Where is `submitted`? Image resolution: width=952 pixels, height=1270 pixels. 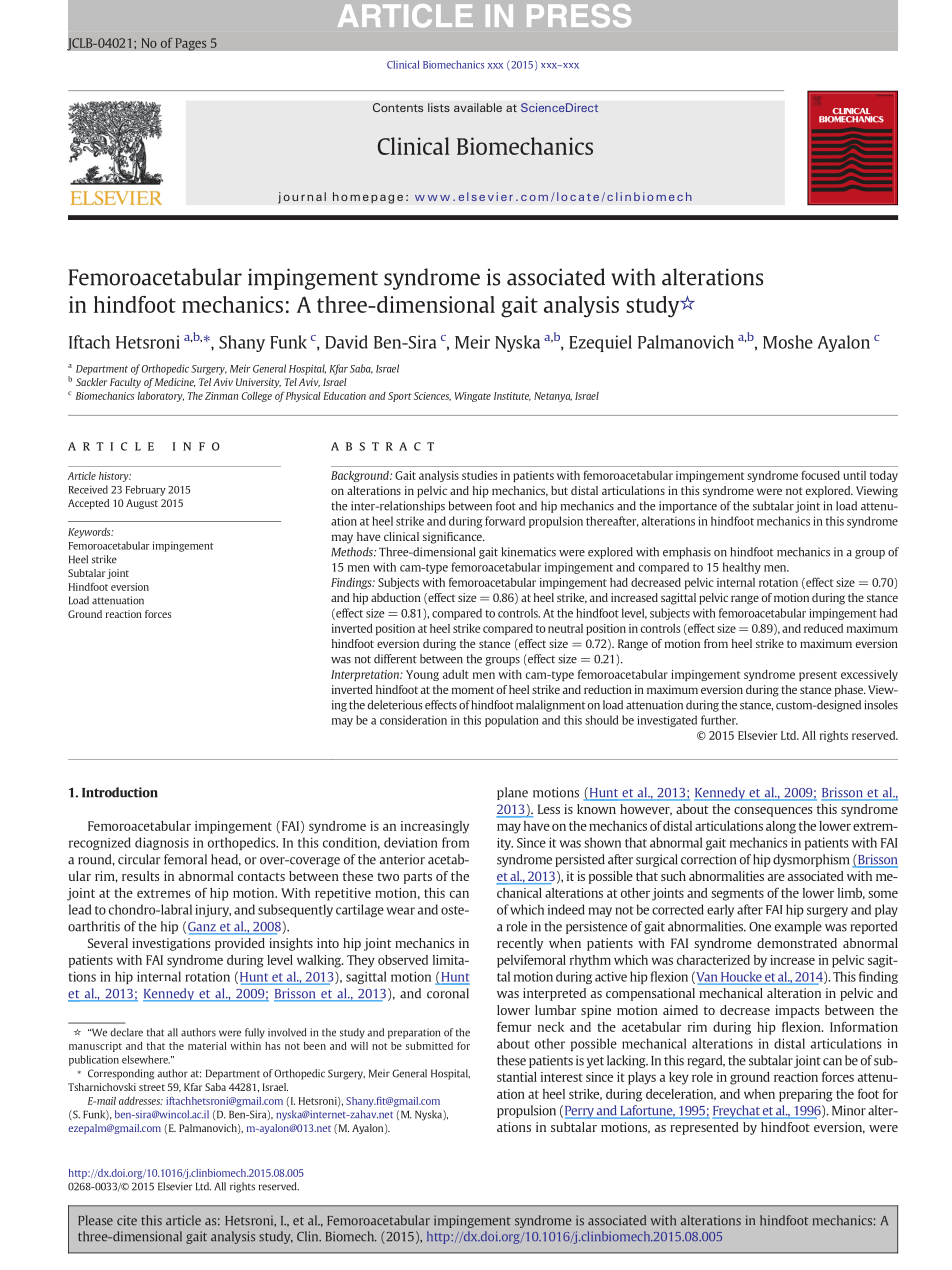
submitted is located at coordinates (429, 1046).
